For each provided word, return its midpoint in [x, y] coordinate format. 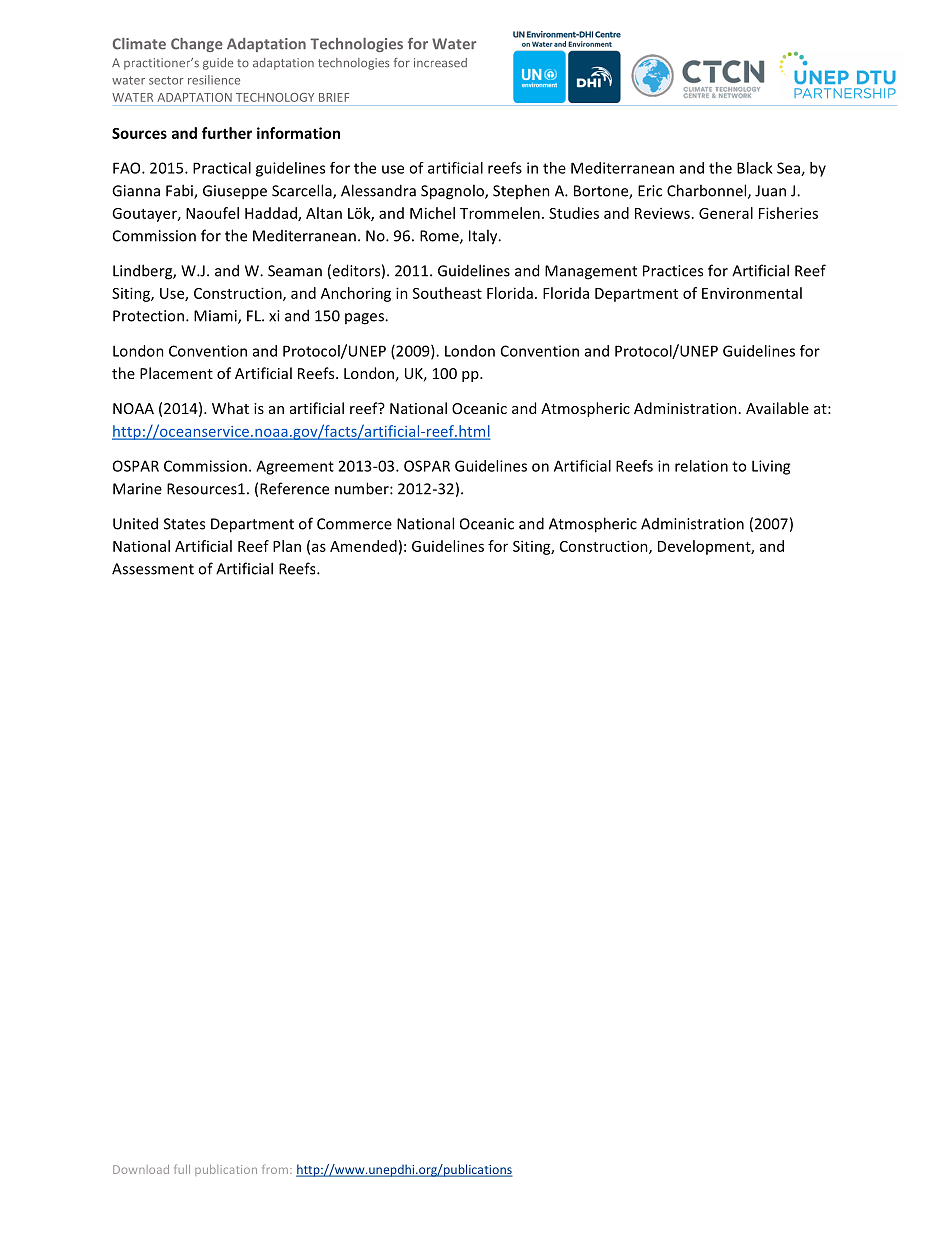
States [184, 524]
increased [440, 63]
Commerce [354, 524]
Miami [216, 317]
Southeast [447, 293]
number [363, 488]
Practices [673, 271]
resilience [214, 80]
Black [754, 168]
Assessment [153, 569]
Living [771, 467]
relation [701, 466]
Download [141, 1169]
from [275, 1169]
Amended [363, 546]
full [182, 1169]
